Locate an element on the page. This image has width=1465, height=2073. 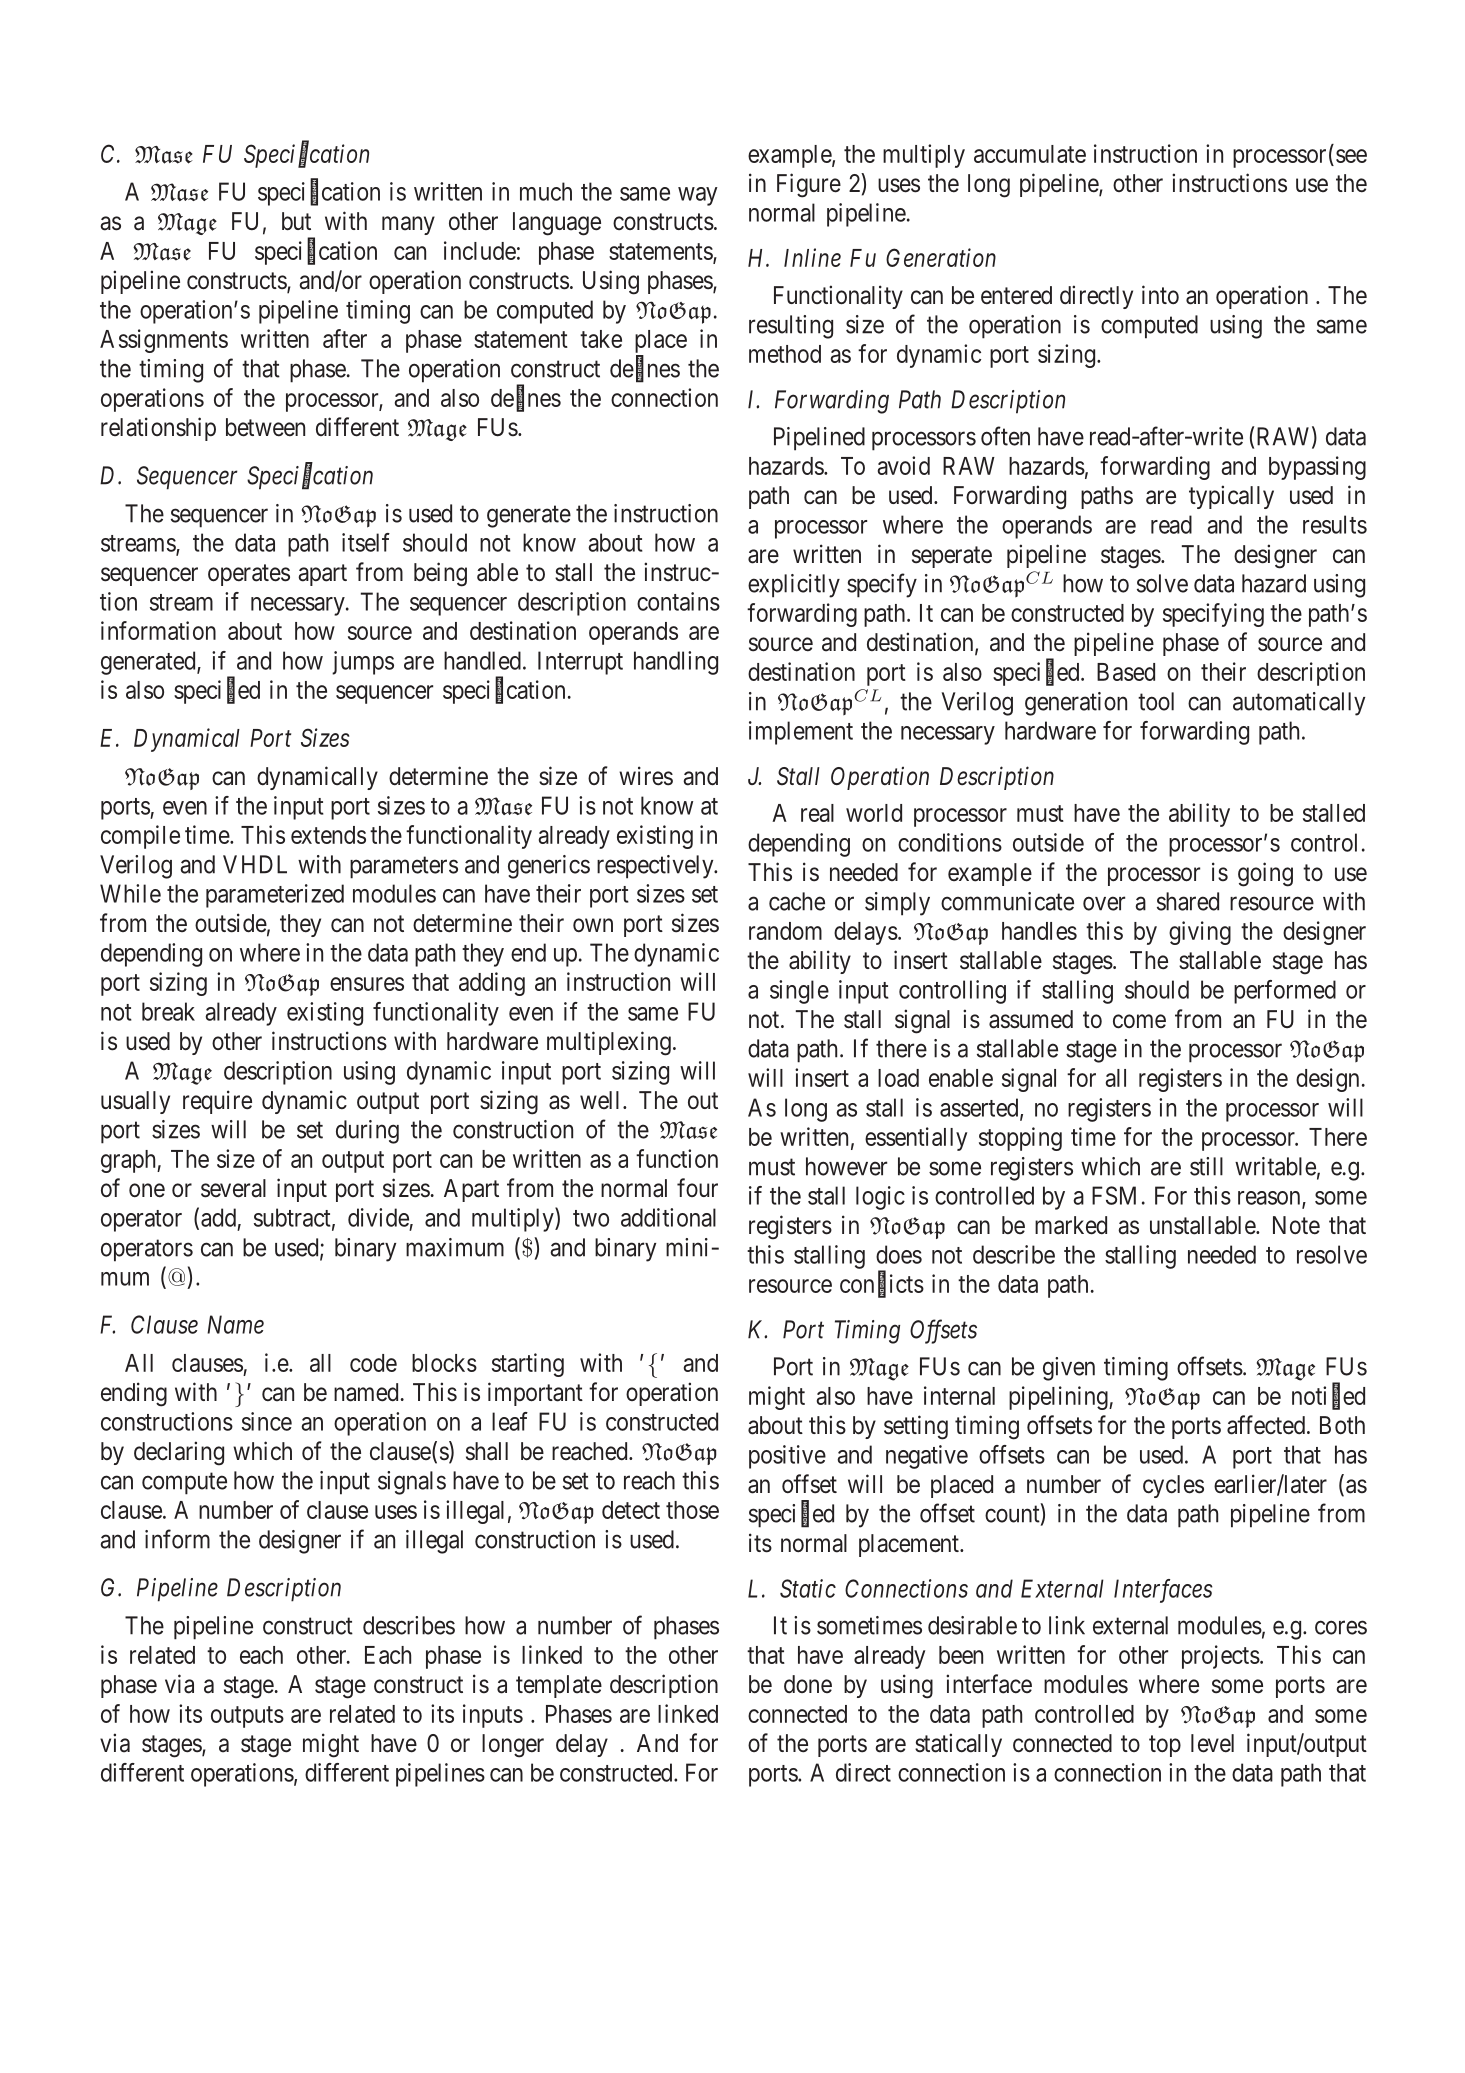
parameterized is located at coordinates (275, 896).
